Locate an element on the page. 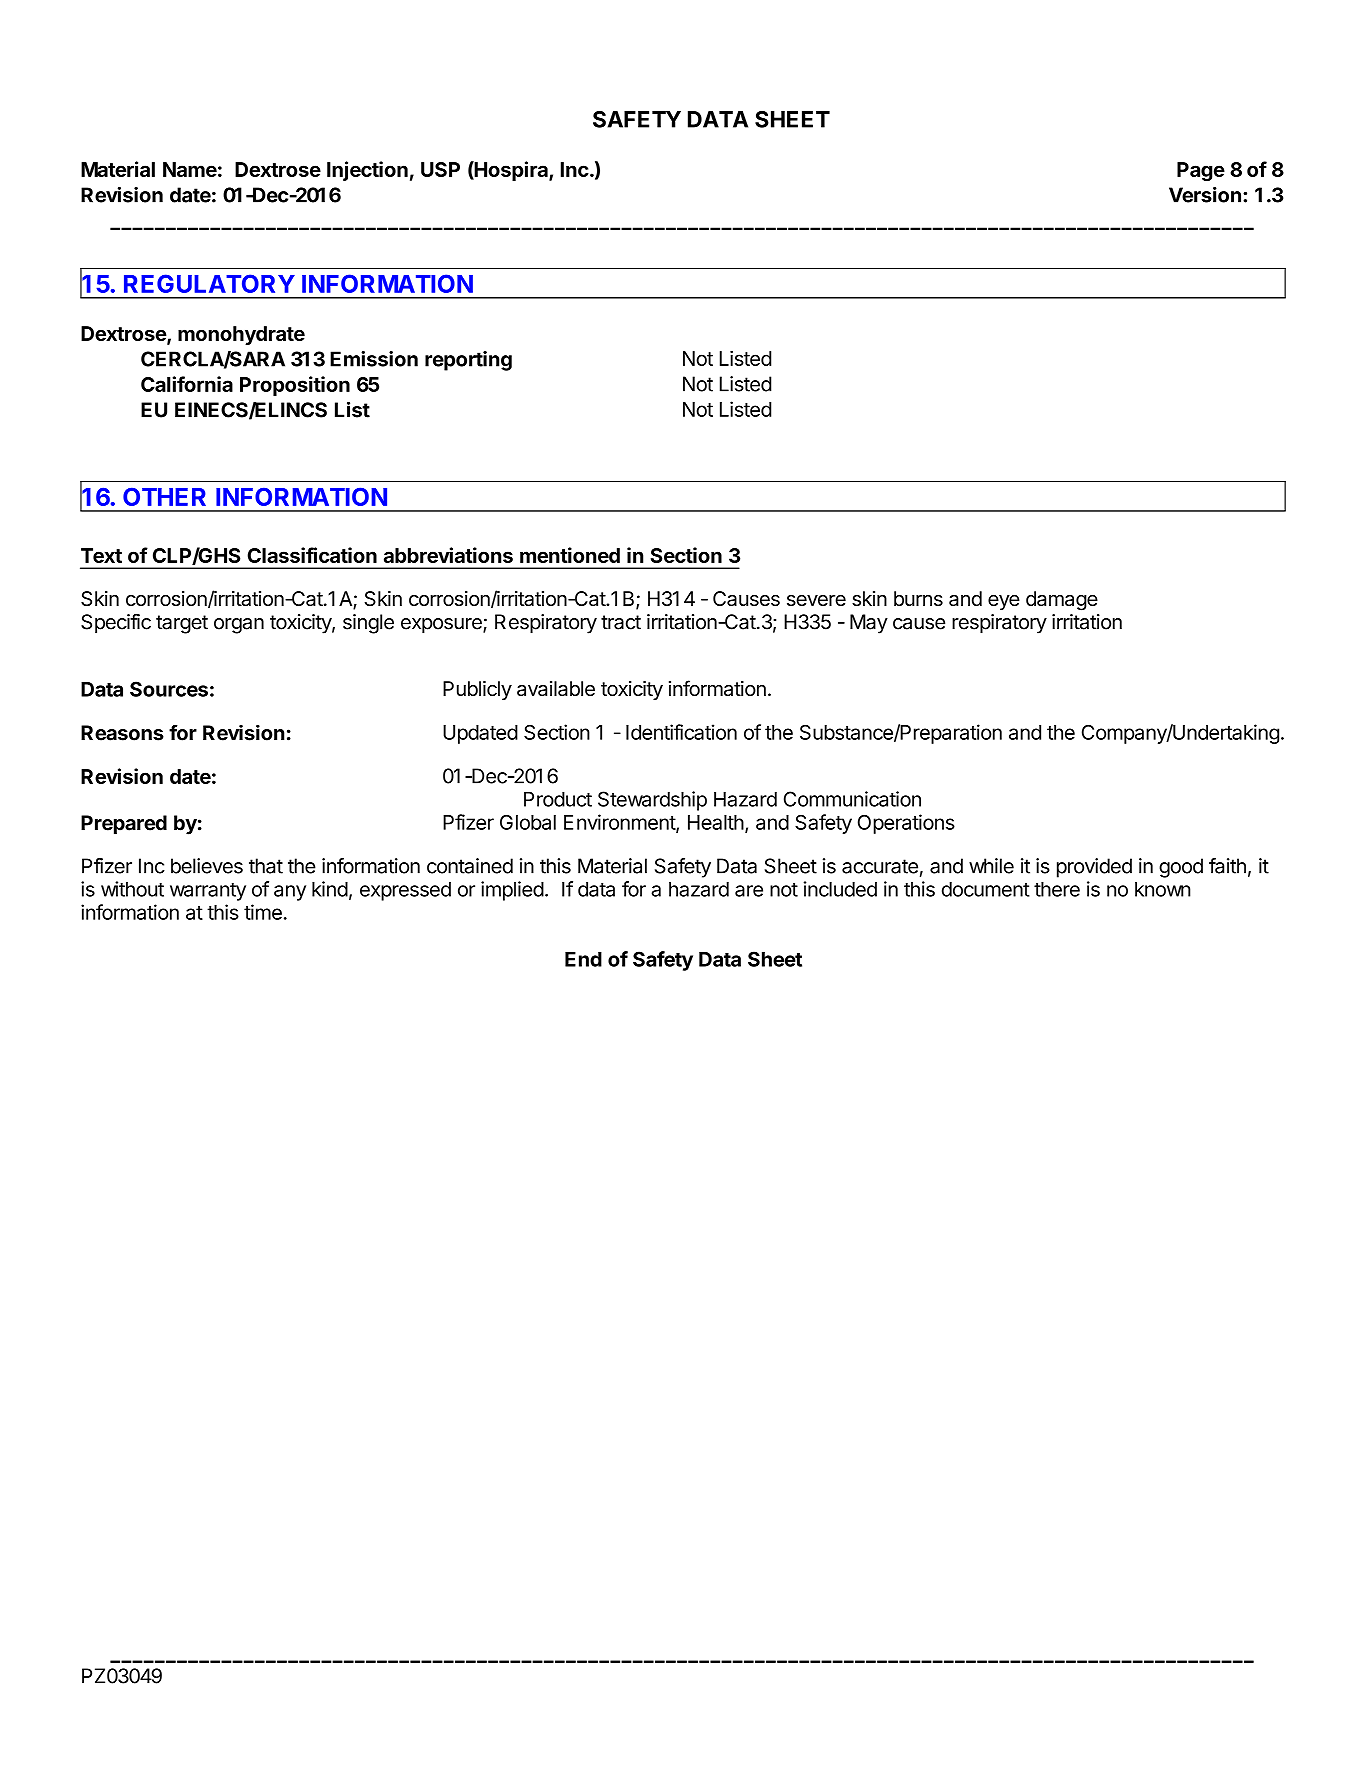 The width and height of the document is (1366, 1768). time is located at coordinates (263, 912).
